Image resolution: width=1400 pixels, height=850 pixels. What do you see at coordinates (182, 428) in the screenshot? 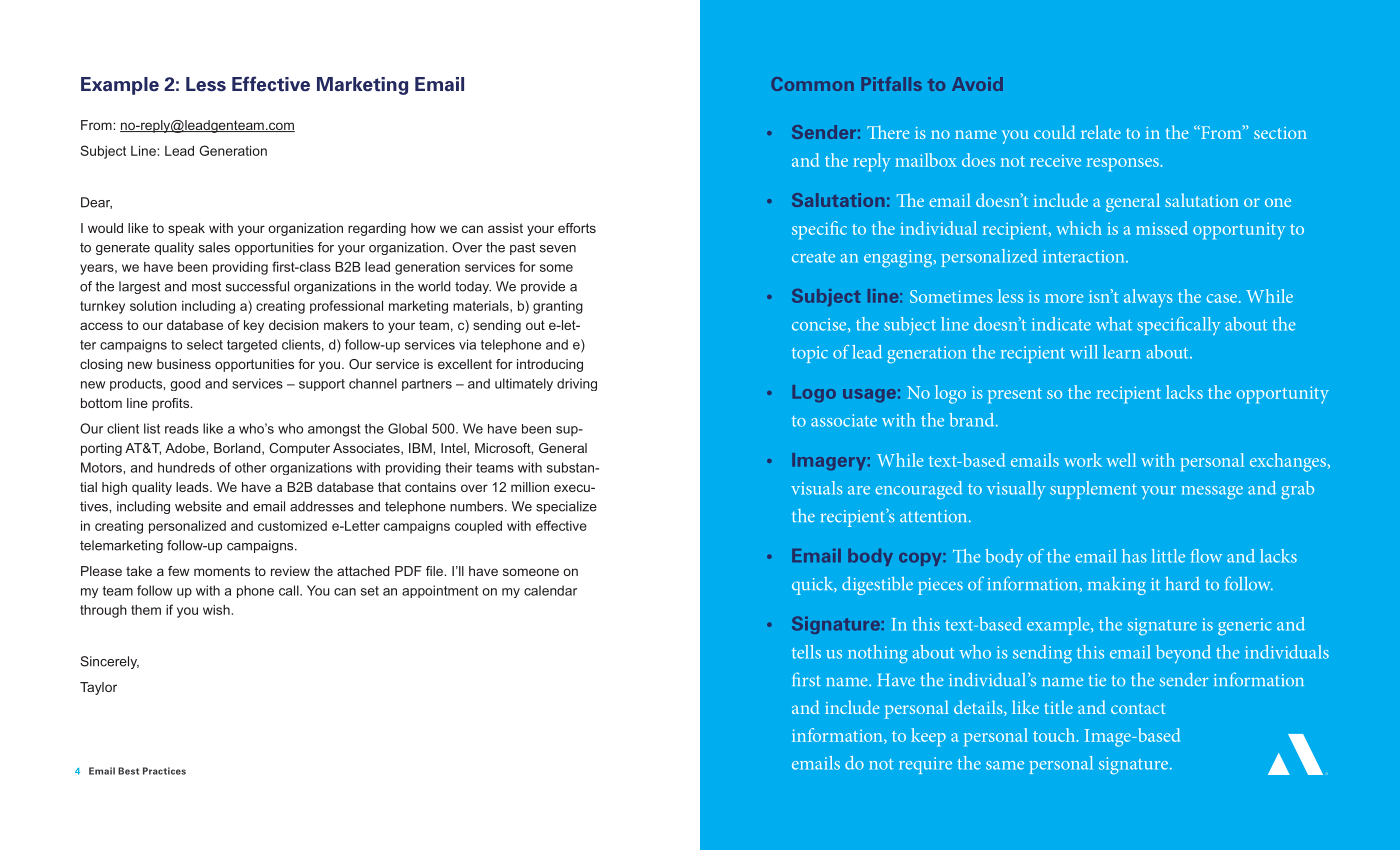
I see `reads` at bounding box center [182, 428].
